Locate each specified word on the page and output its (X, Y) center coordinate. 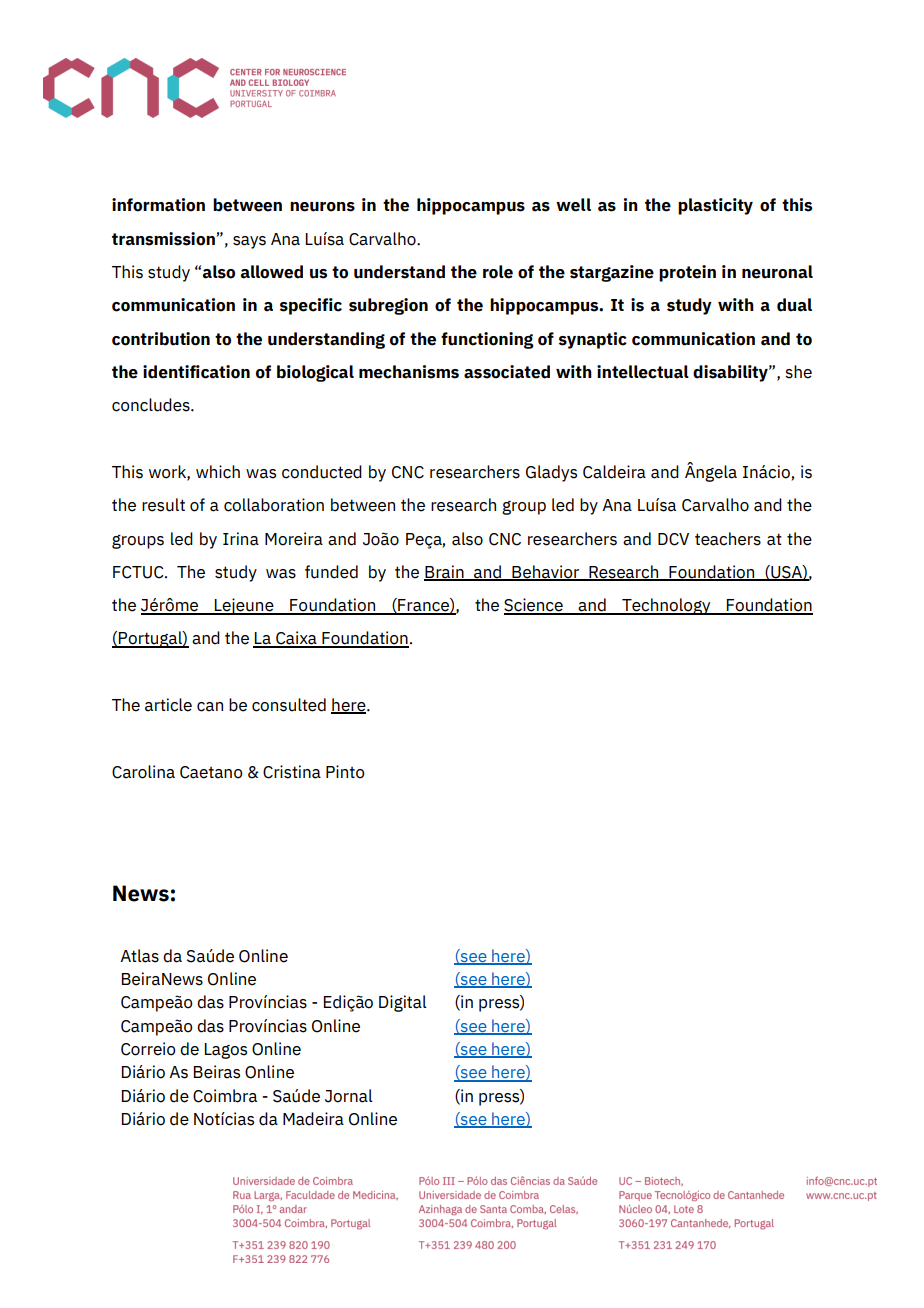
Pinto (345, 772)
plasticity (715, 206)
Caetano (211, 772)
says (249, 242)
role (498, 272)
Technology (666, 606)
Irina (241, 539)
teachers (728, 539)
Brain (445, 573)
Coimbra (225, 1096)
